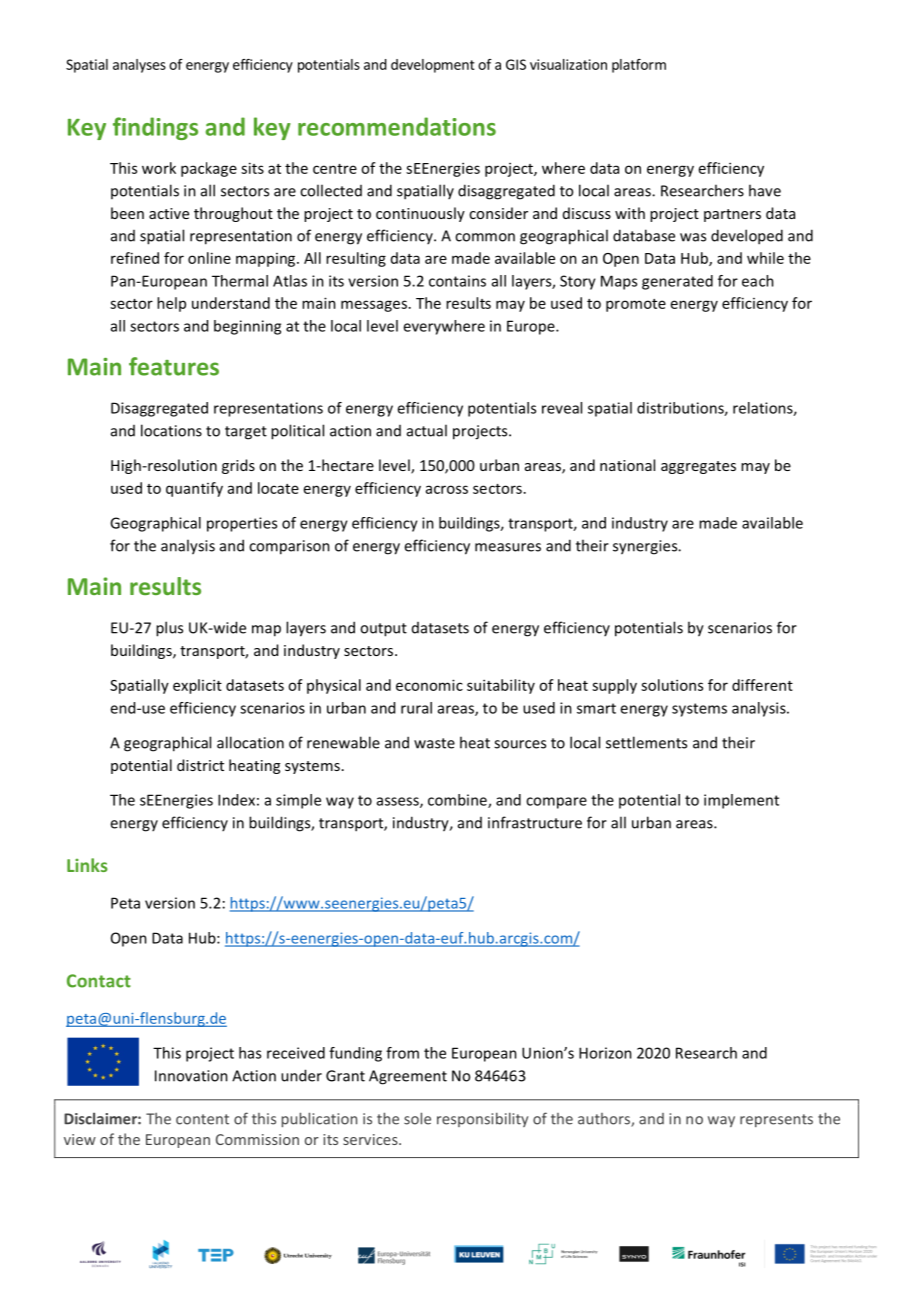 Image resolution: width=924 pixels, height=1308 pixels. Describe the element at coordinates (155, 128) in the screenshot. I see `findings` at that location.
